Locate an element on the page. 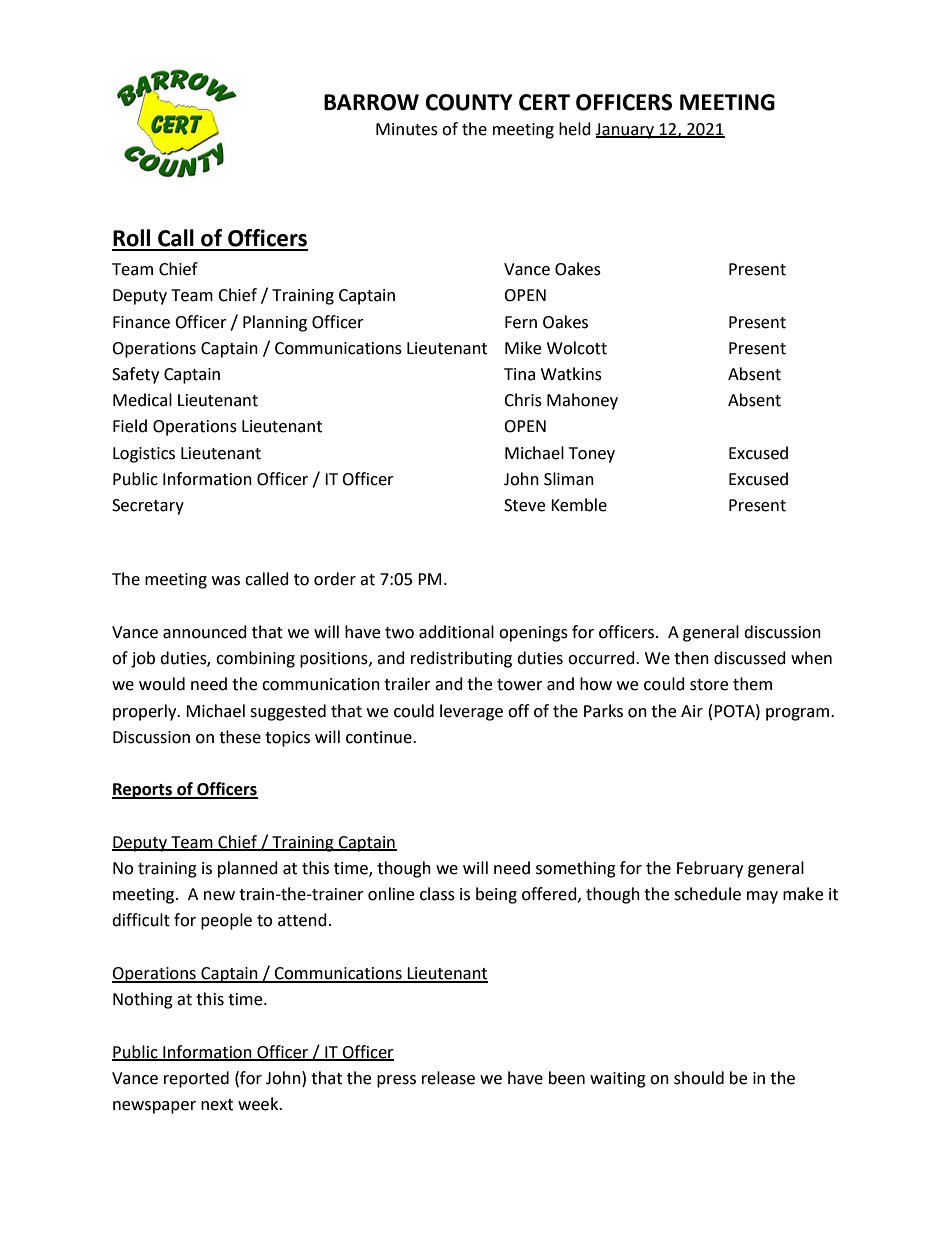 This page has width=952, height=1233. planned is located at coordinates (248, 869).
